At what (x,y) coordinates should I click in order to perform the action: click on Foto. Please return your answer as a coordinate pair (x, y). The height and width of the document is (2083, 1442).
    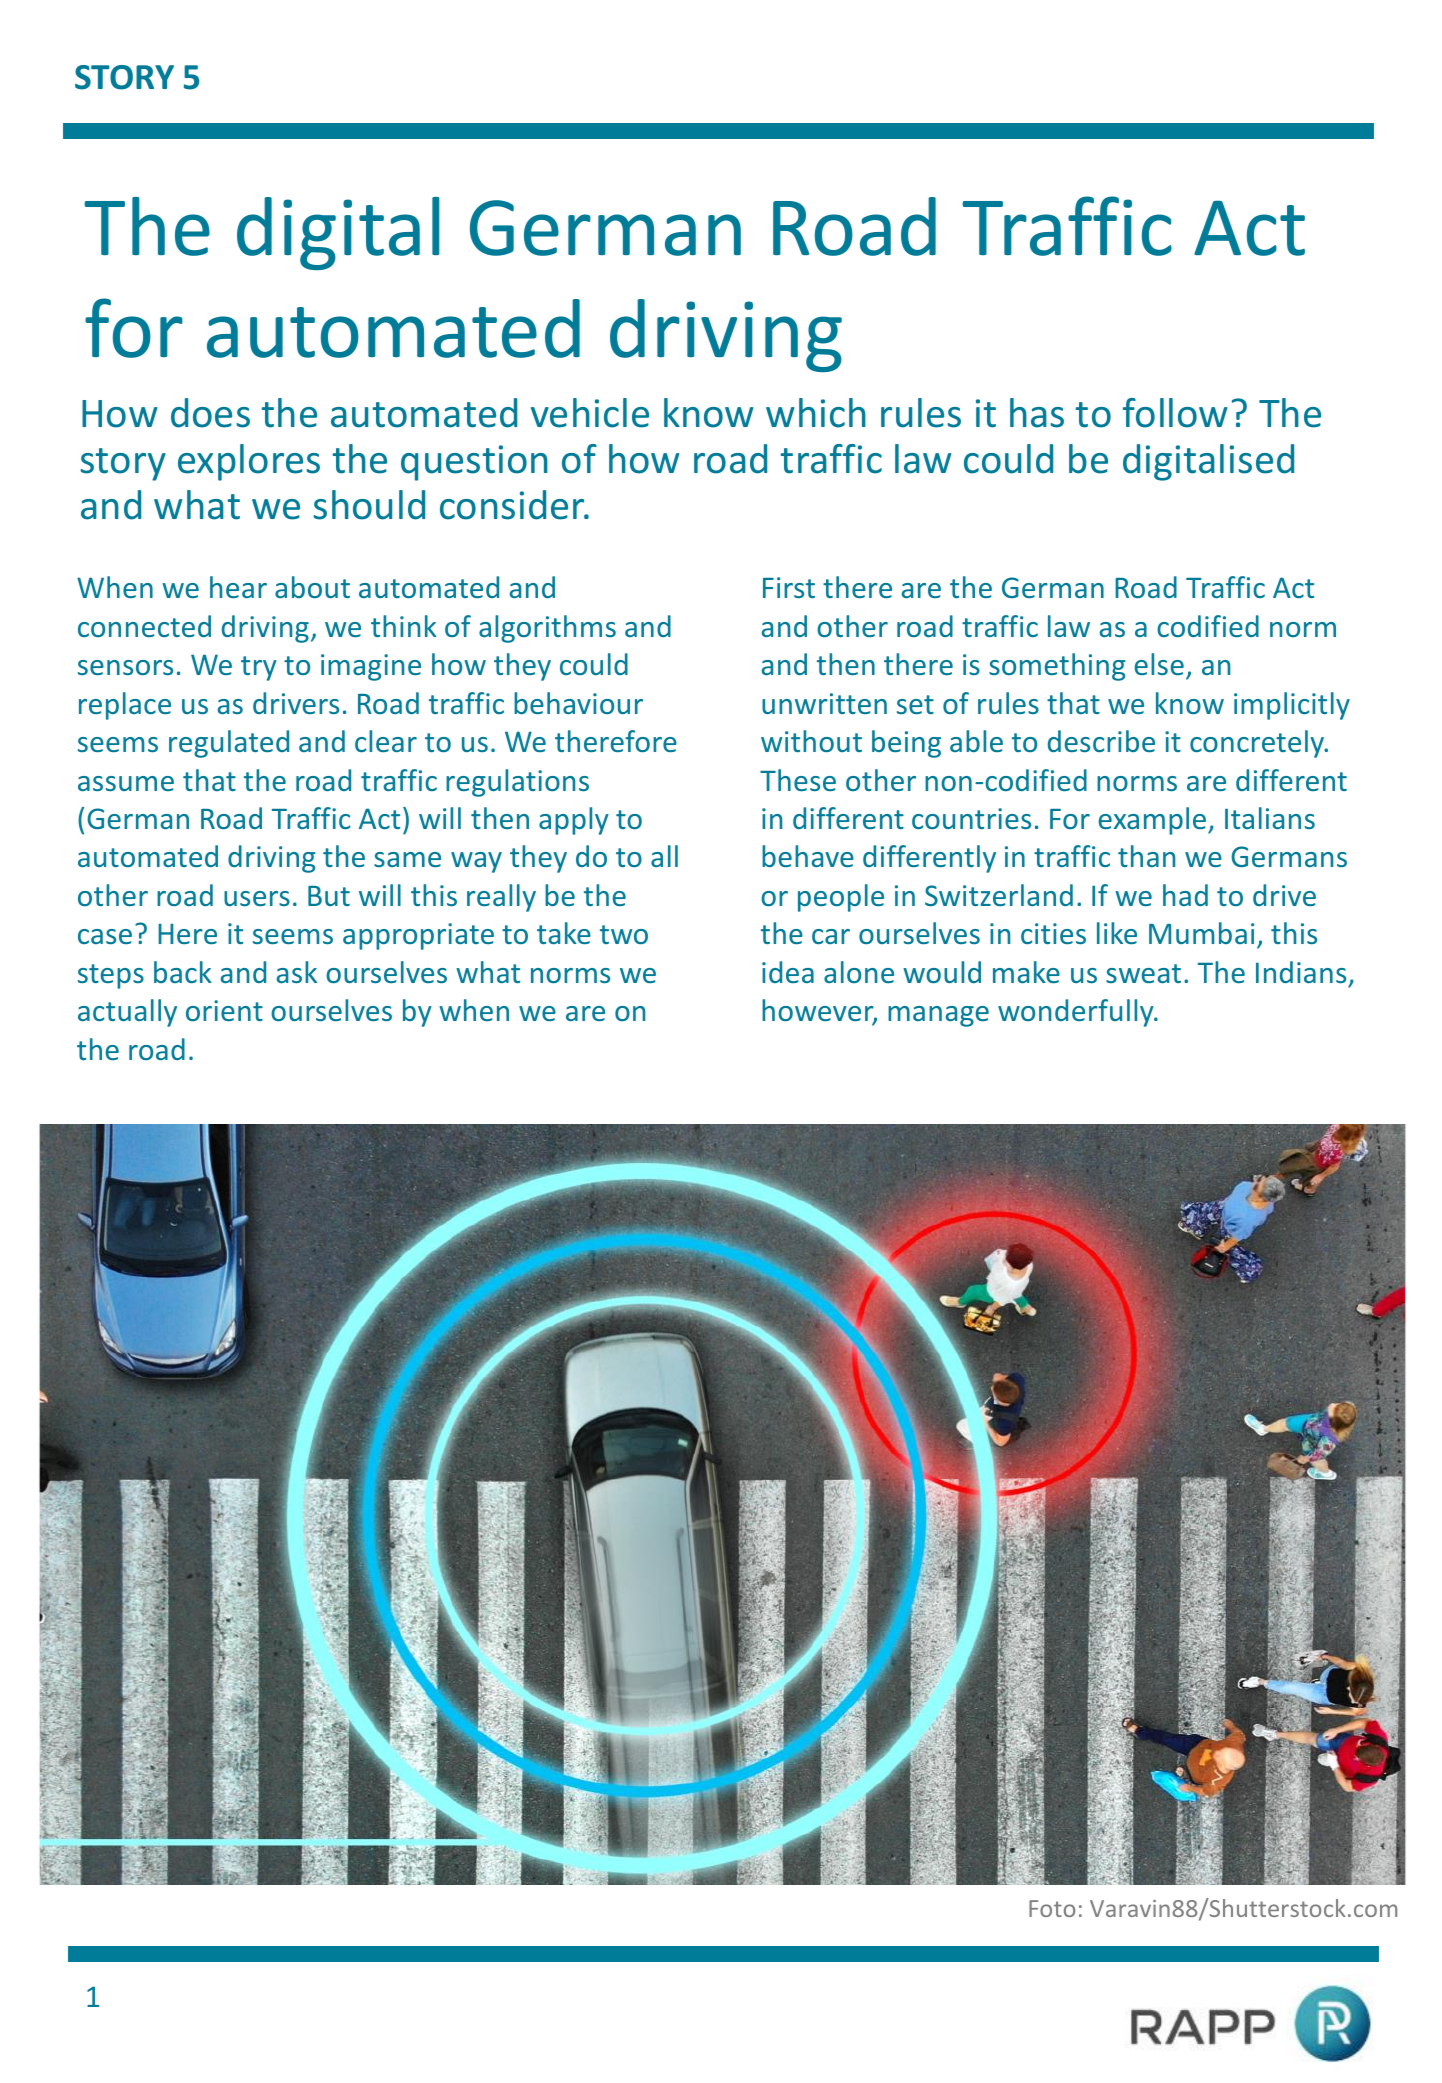
    Looking at the image, I should click on (1052, 1908).
